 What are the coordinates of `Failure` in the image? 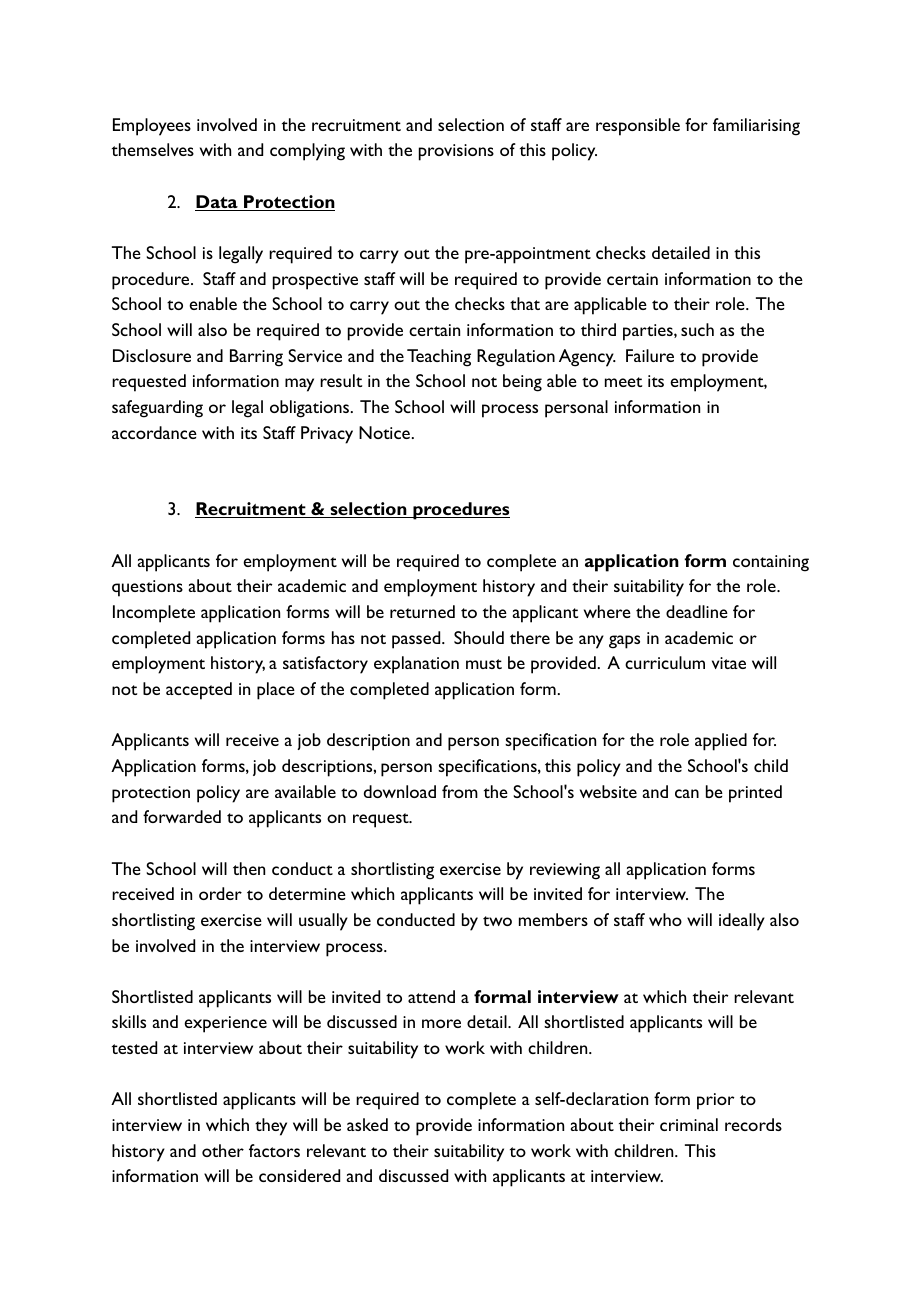 It's located at (650, 355).
